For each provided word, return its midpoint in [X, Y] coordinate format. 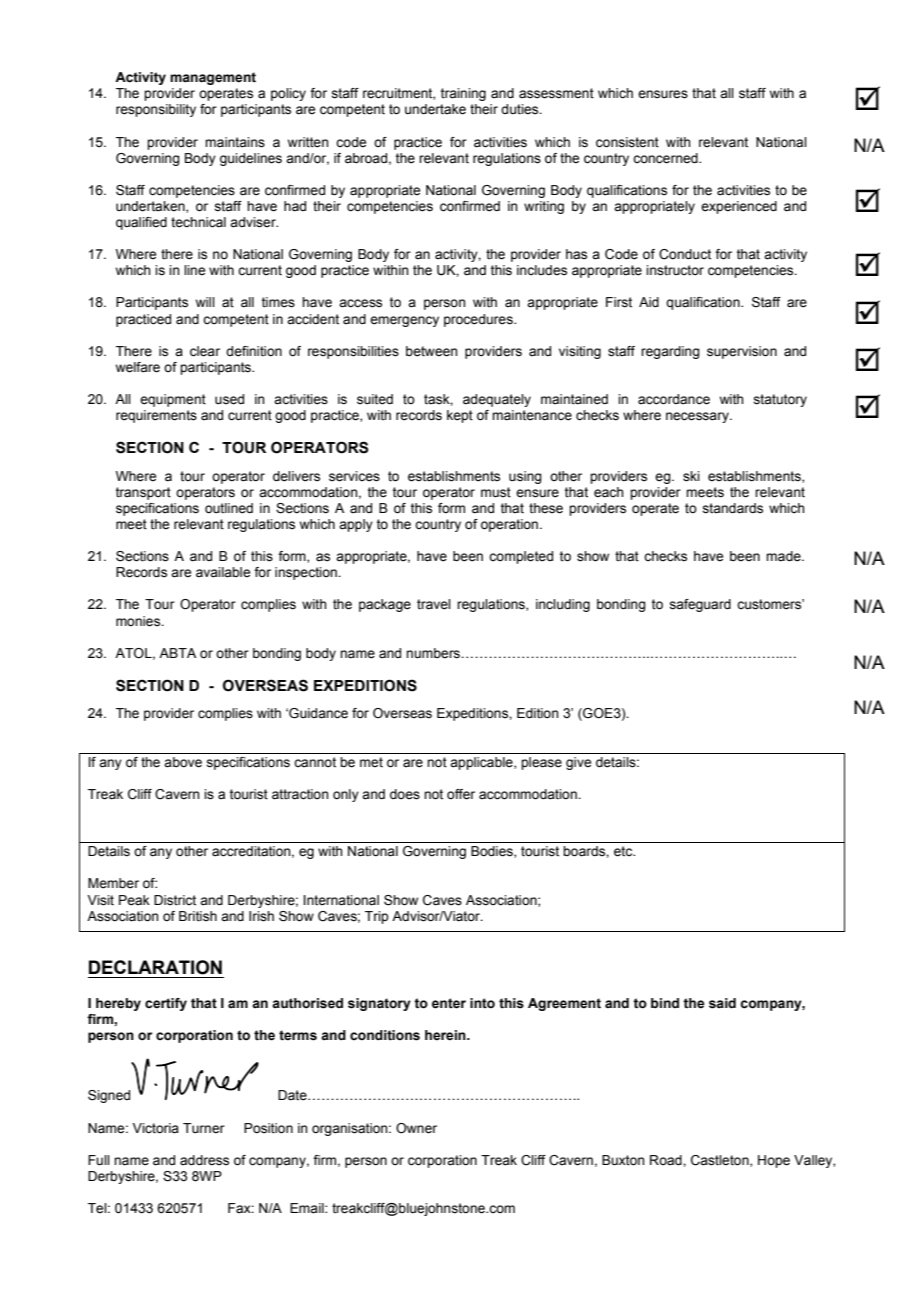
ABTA [177, 653]
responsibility [156, 110]
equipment [173, 400]
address [204, 1160]
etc [624, 851]
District [175, 900]
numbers [433, 653]
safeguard [700, 605]
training [463, 94]
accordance [674, 399]
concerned [666, 158]
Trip [377, 917]
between [431, 351]
